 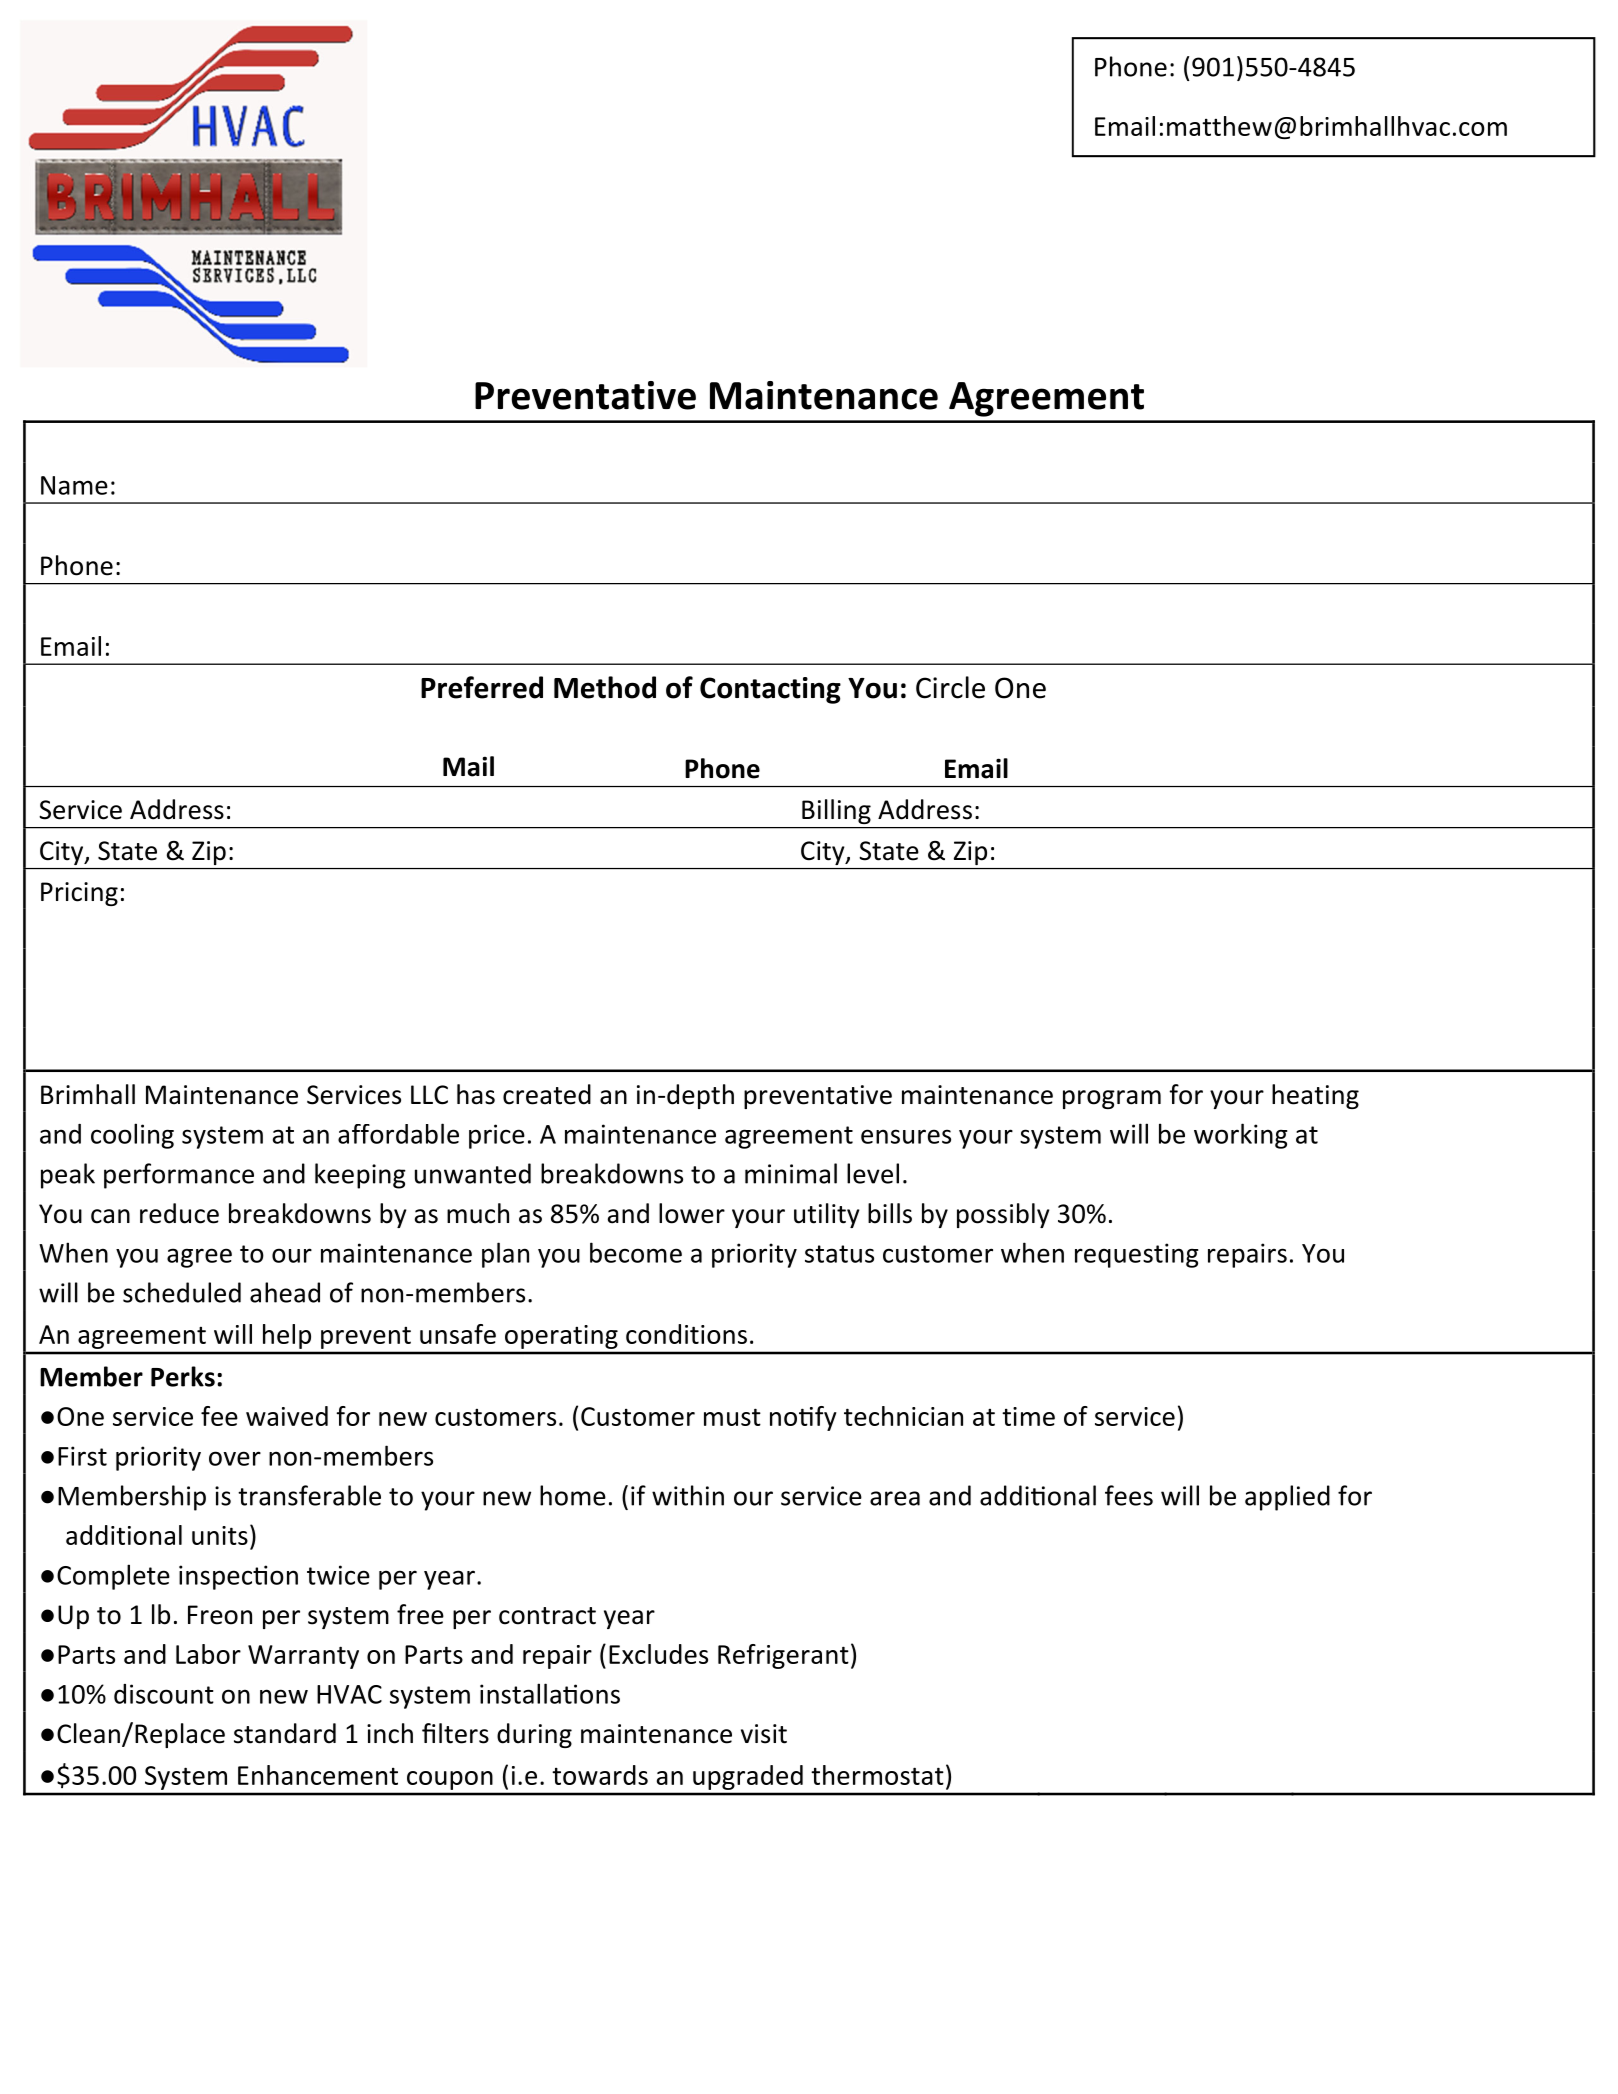 What do you see at coordinates (74, 485) in the screenshot?
I see `Name` at bounding box center [74, 485].
